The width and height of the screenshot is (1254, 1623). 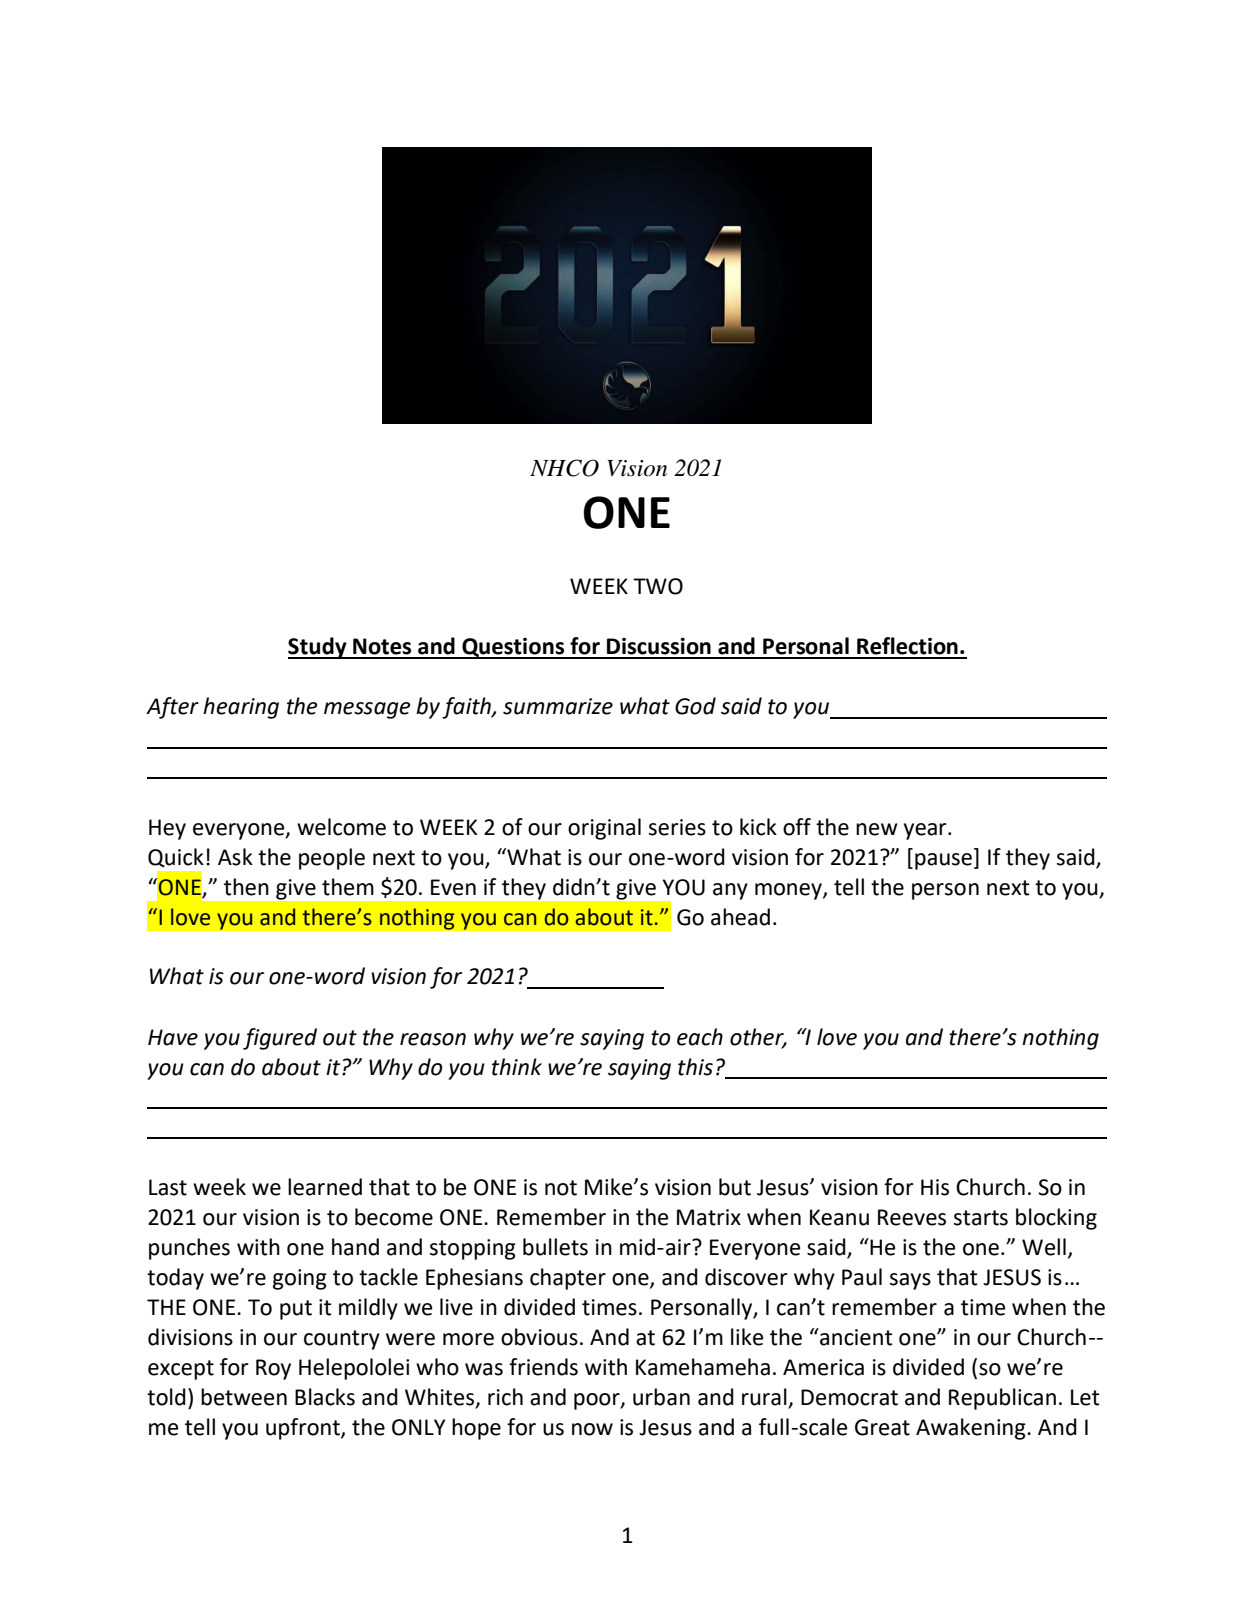 I want to click on between, so click(x=244, y=1397).
